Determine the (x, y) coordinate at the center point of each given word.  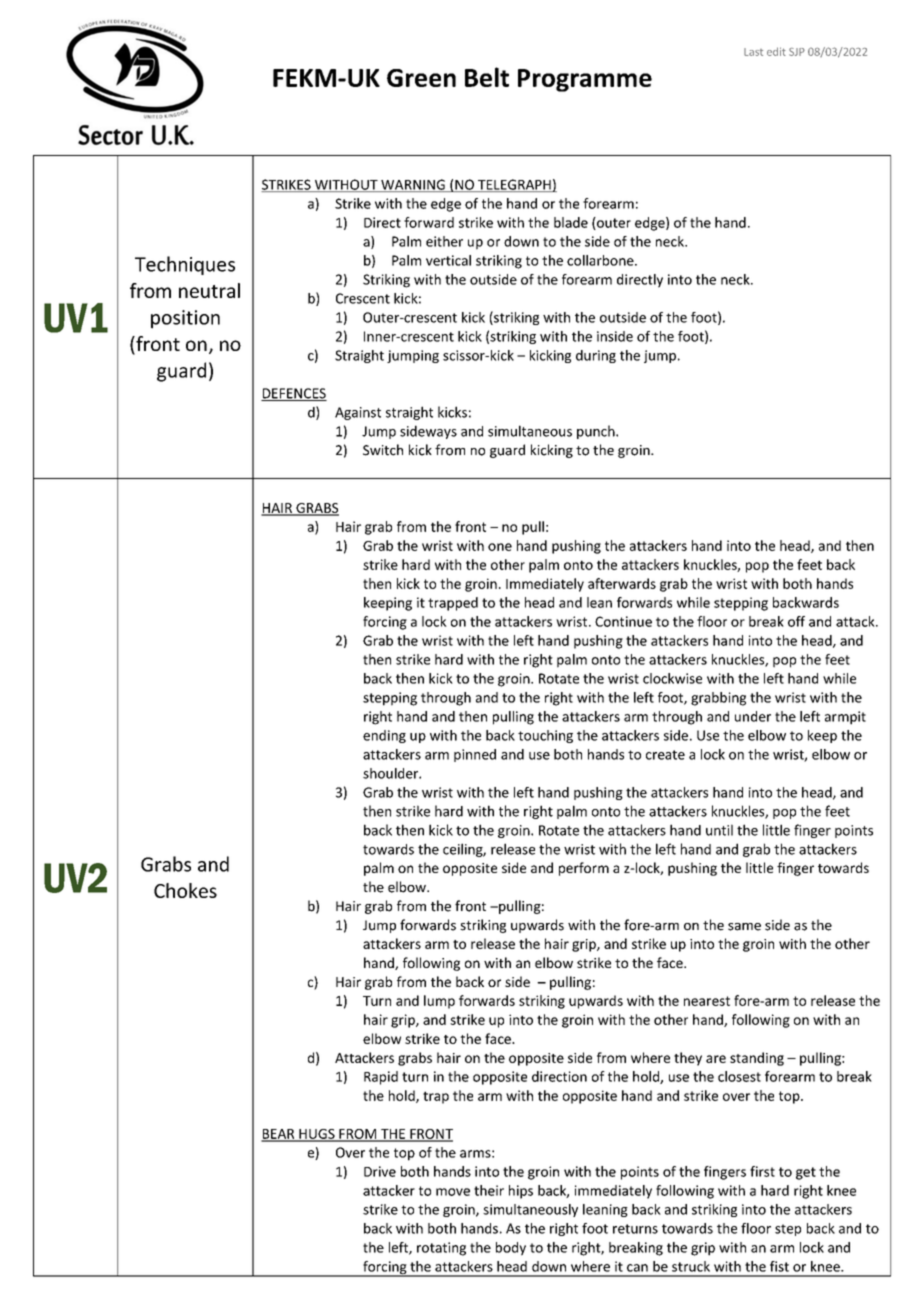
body (511, 1249)
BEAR (279, 1135)
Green (421, 78)
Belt (487, 77)
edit (776, 51)
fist (779, 1266)
